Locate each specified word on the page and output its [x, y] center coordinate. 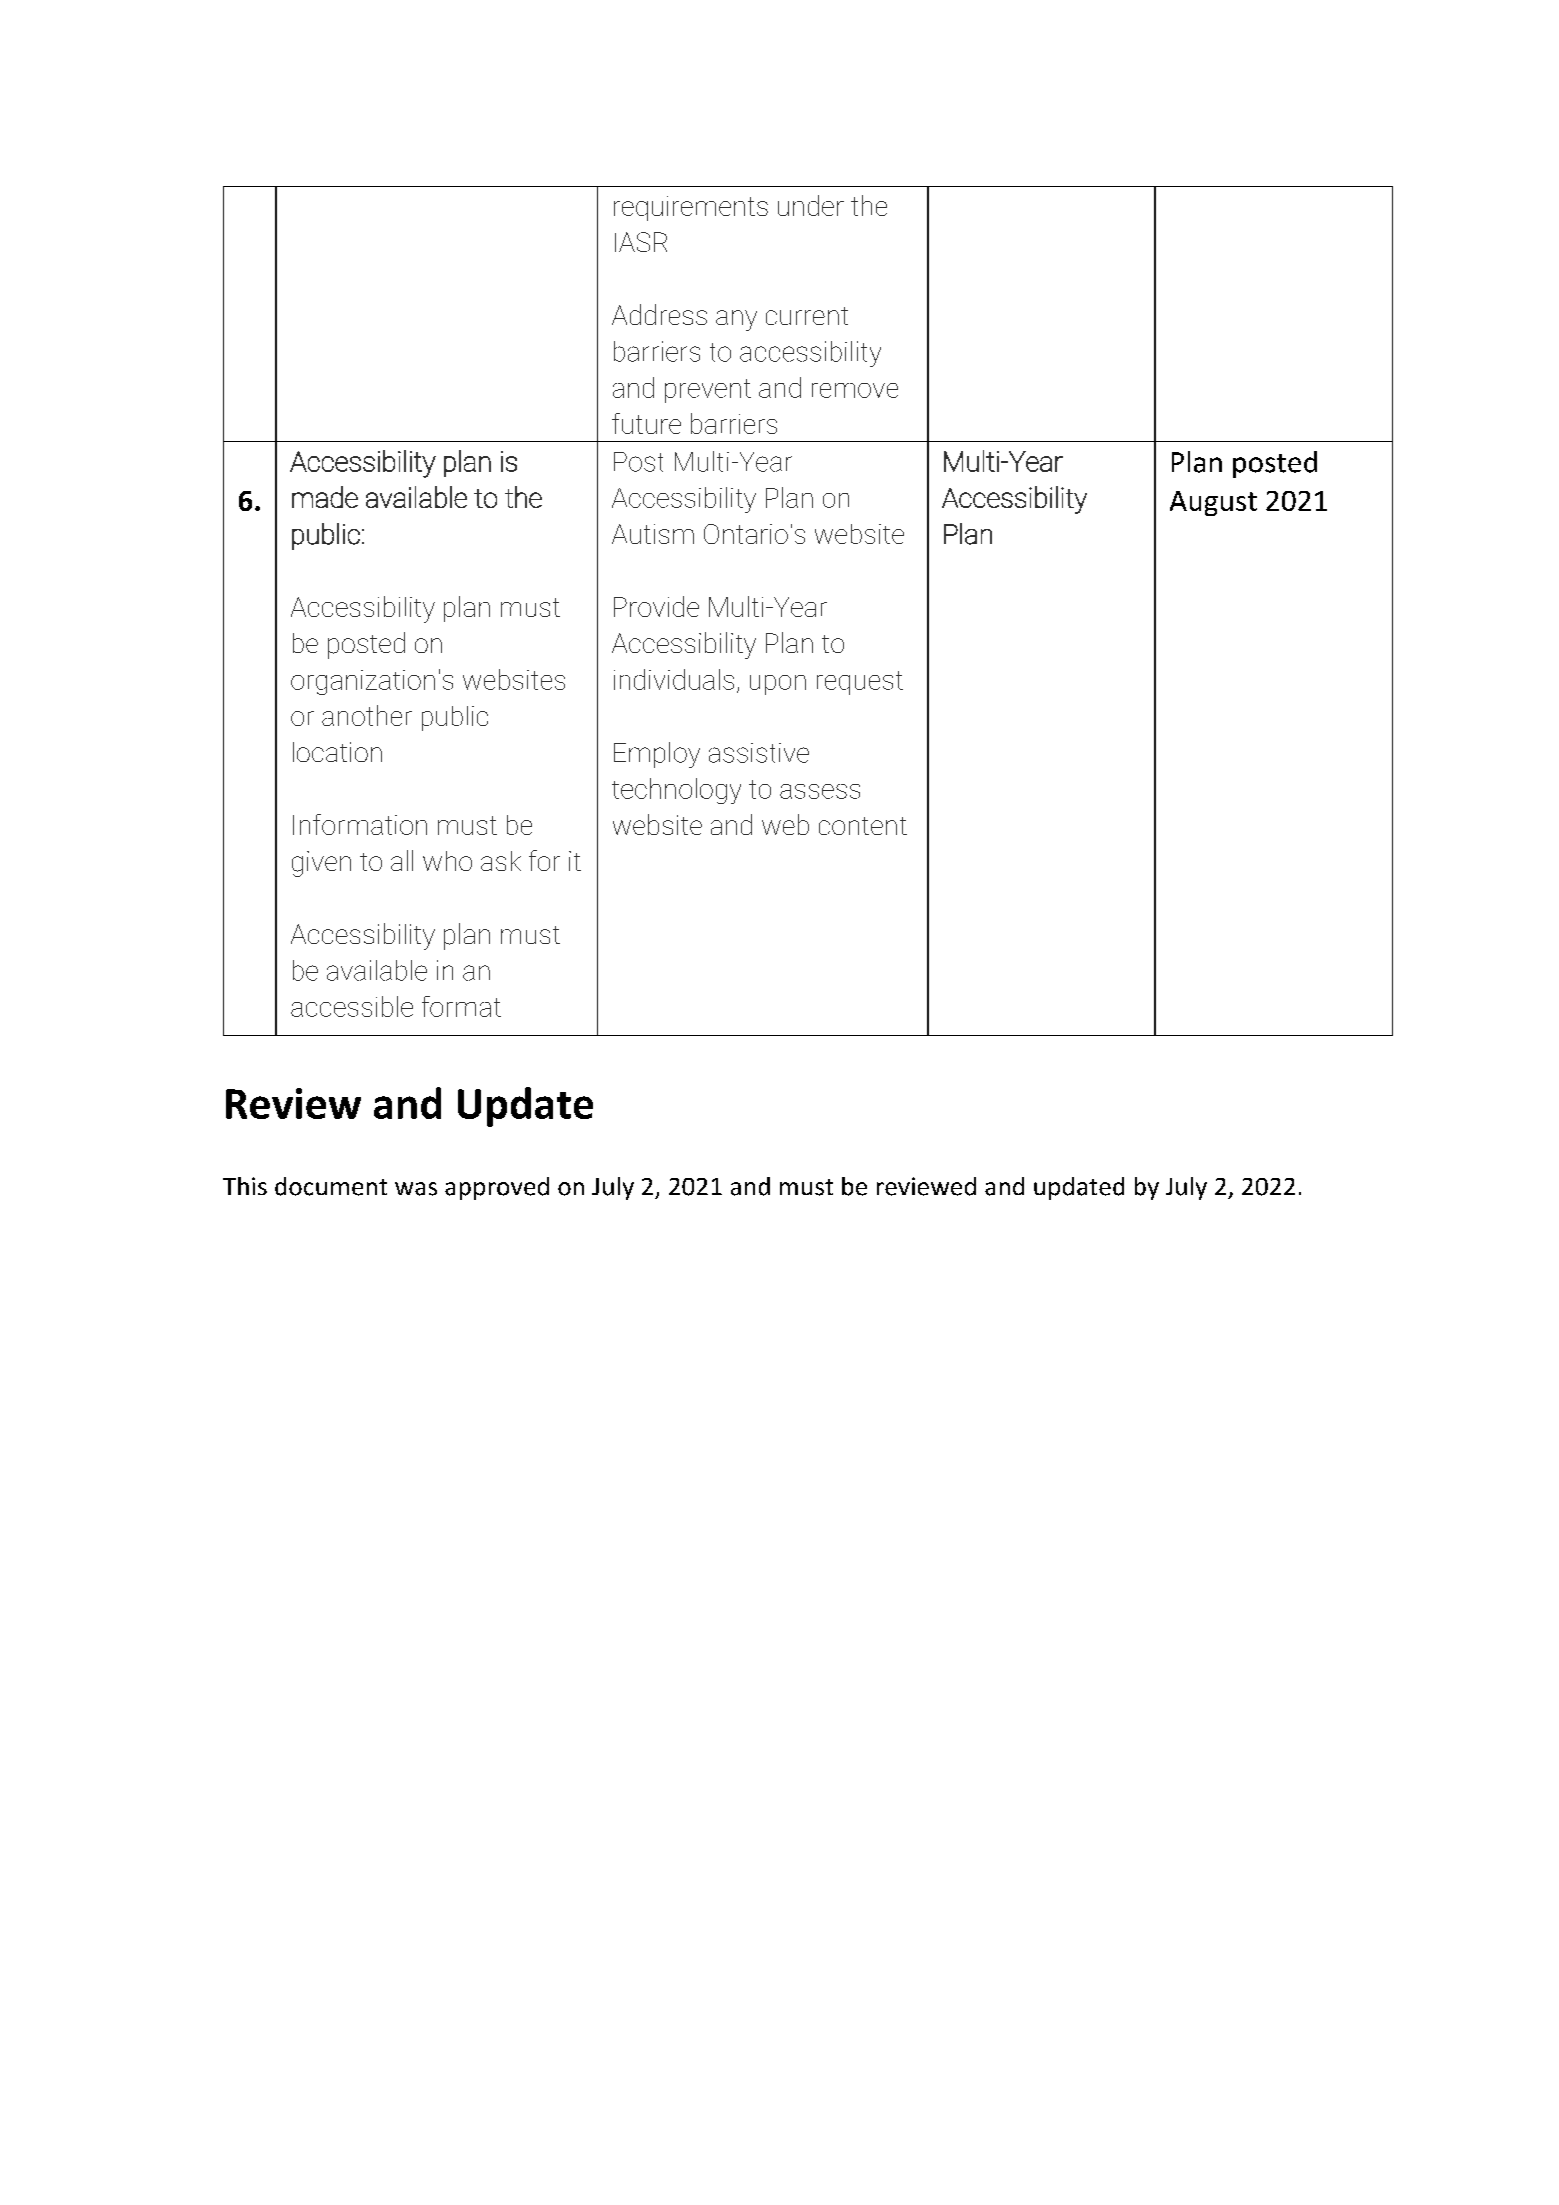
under [811, 205]
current [807, 316]
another [367, 715]
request [860, 683]
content [863, 826]
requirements [691, 208]
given [321, 864]
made [325, 497]
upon [778, 685]
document [331, 1186]
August [1213, 503]
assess [820, 791]
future [646, 423]
